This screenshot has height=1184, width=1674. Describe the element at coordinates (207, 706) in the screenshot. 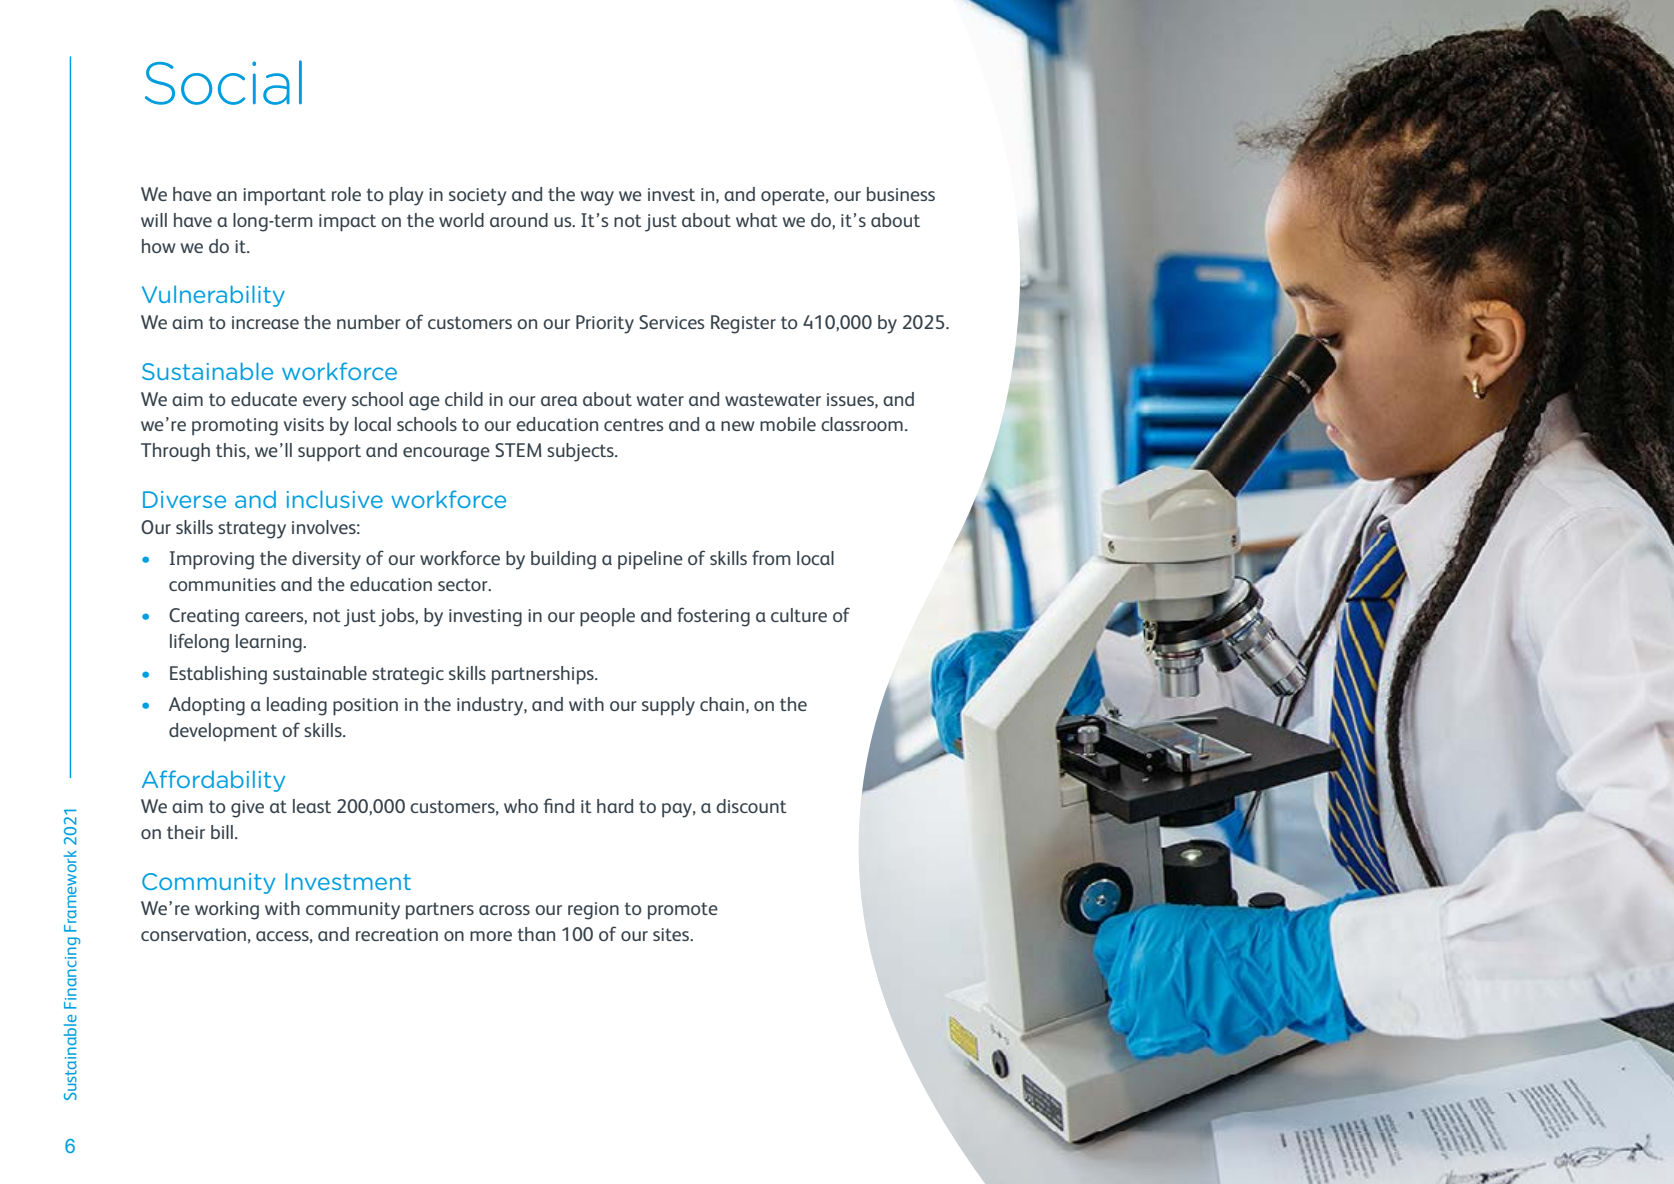

I see `Adopting` at that location.
